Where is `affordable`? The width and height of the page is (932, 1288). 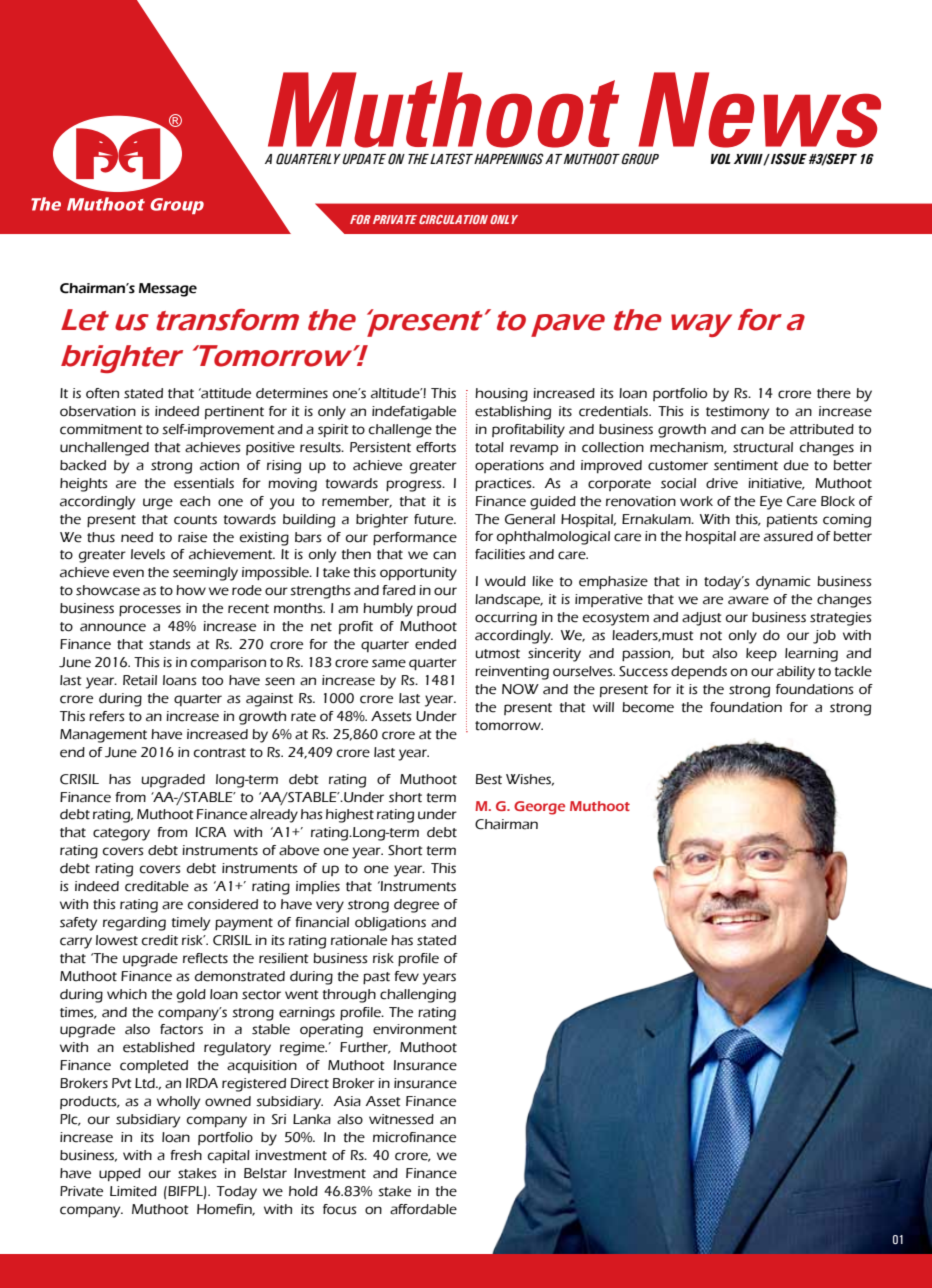
affordable is located at coordinates (423, 1209).
